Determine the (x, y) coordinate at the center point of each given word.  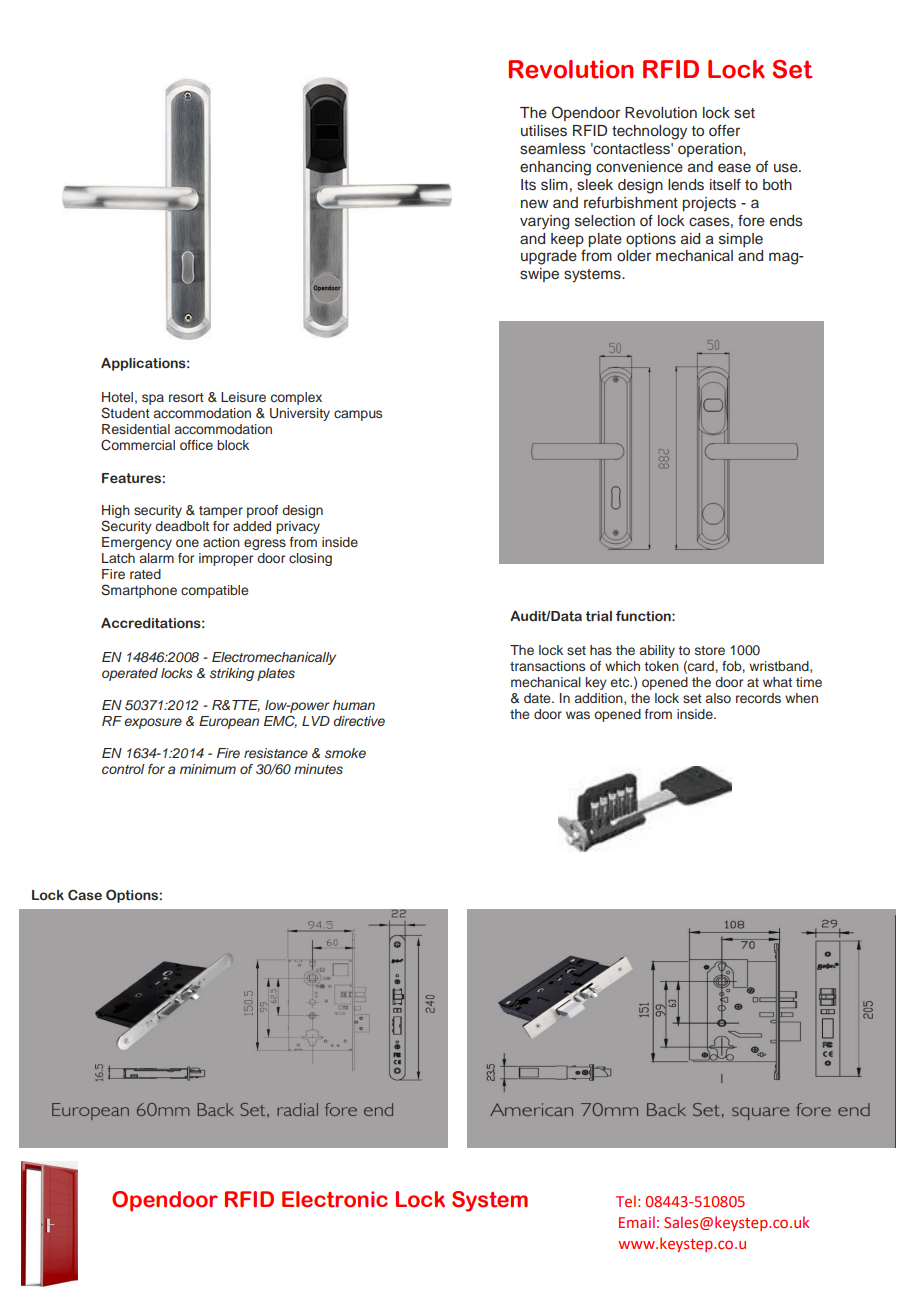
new (534, 203)
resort (186, 397)
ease (734, 168)
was (578, 715)
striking (232, 674)
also (718, 698)
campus (358, 415)
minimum (208, 769)
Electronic (335, 1199)
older (634, 256)
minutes (318, 769)
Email (637, 1222)
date (538, 698)
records (758, 698)
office (196, 445)
